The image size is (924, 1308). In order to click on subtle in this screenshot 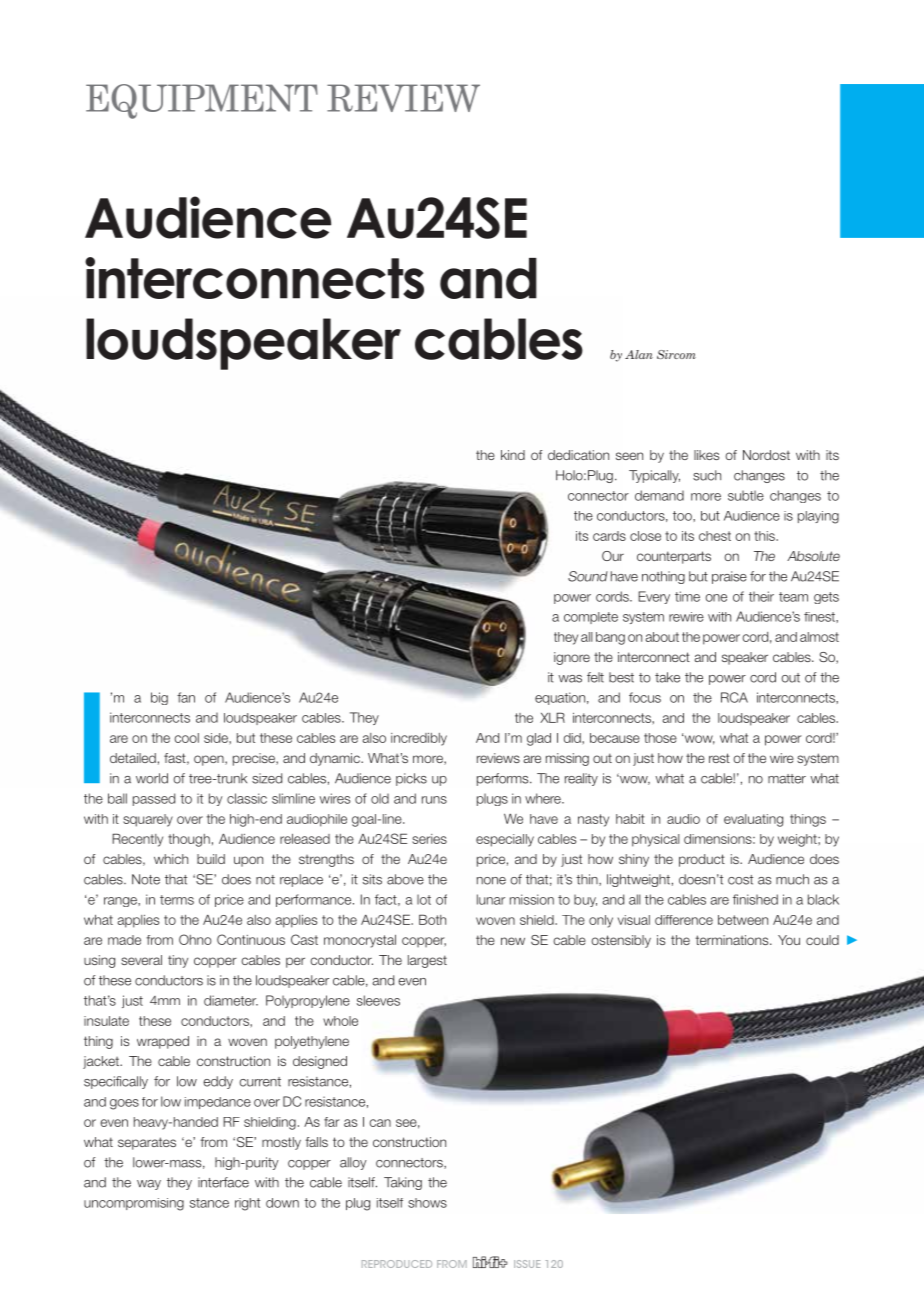, I will do `click(746, 495)`.
